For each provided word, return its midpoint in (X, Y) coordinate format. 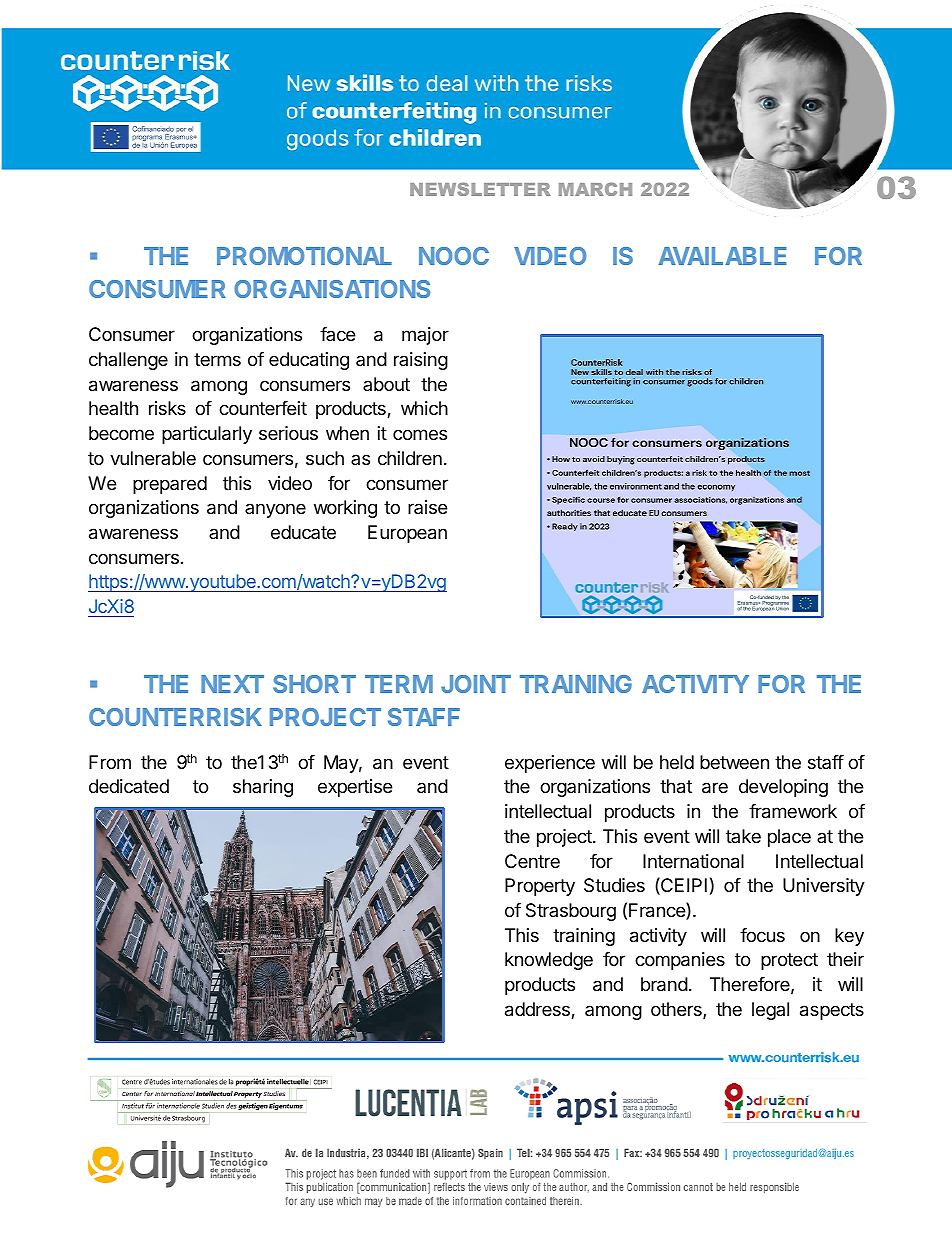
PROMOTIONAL (304, 256)
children (410, 458)
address (538, 1010)
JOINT (476, 684)
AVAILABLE (722, 256)
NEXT (232, 684)
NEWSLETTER (480, 189)
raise (427, 507)
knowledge (549, 961)
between (734, 762)
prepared (170, 485)
